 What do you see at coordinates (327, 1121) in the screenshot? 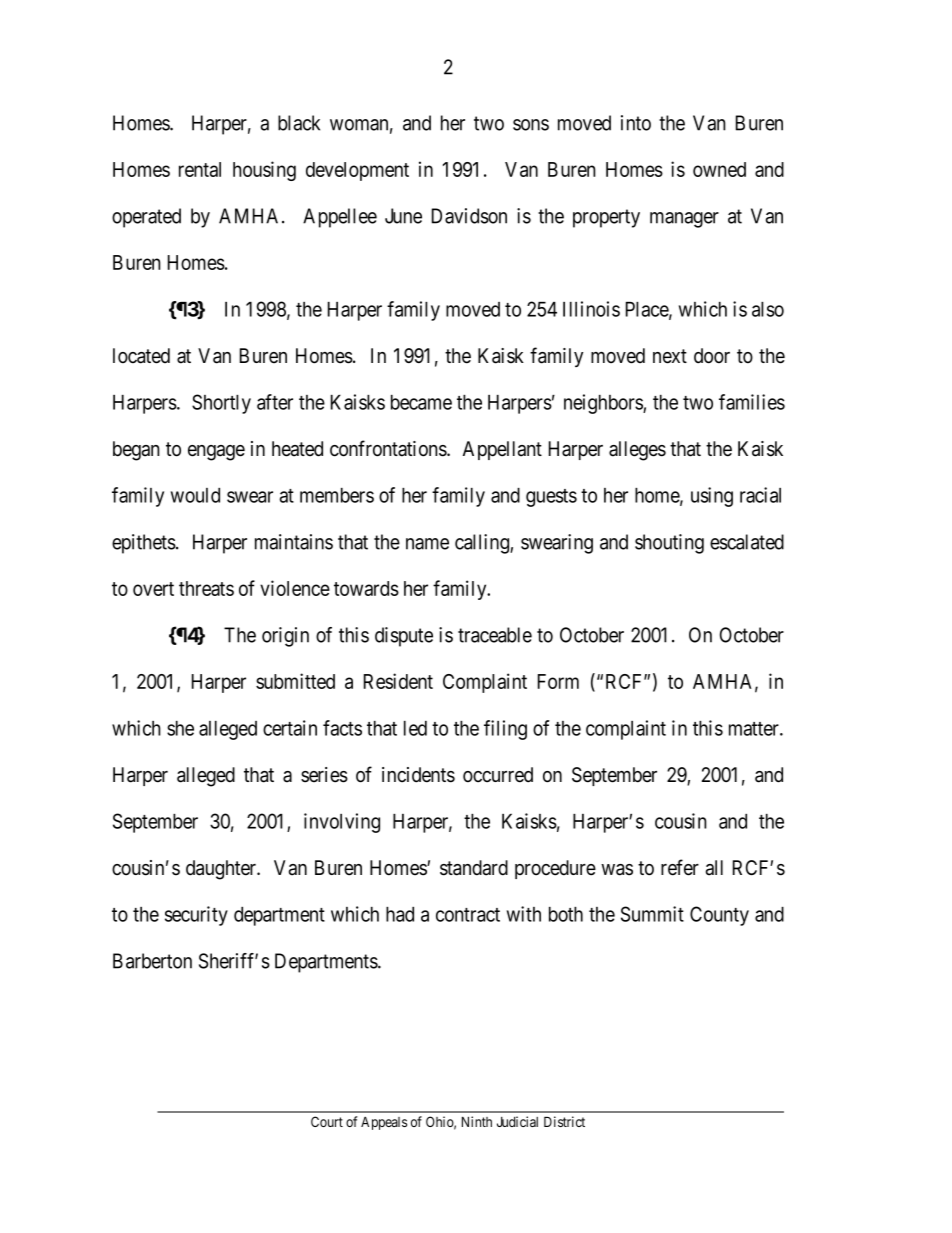
I see `Court` at bounding box center [327, 1121].
